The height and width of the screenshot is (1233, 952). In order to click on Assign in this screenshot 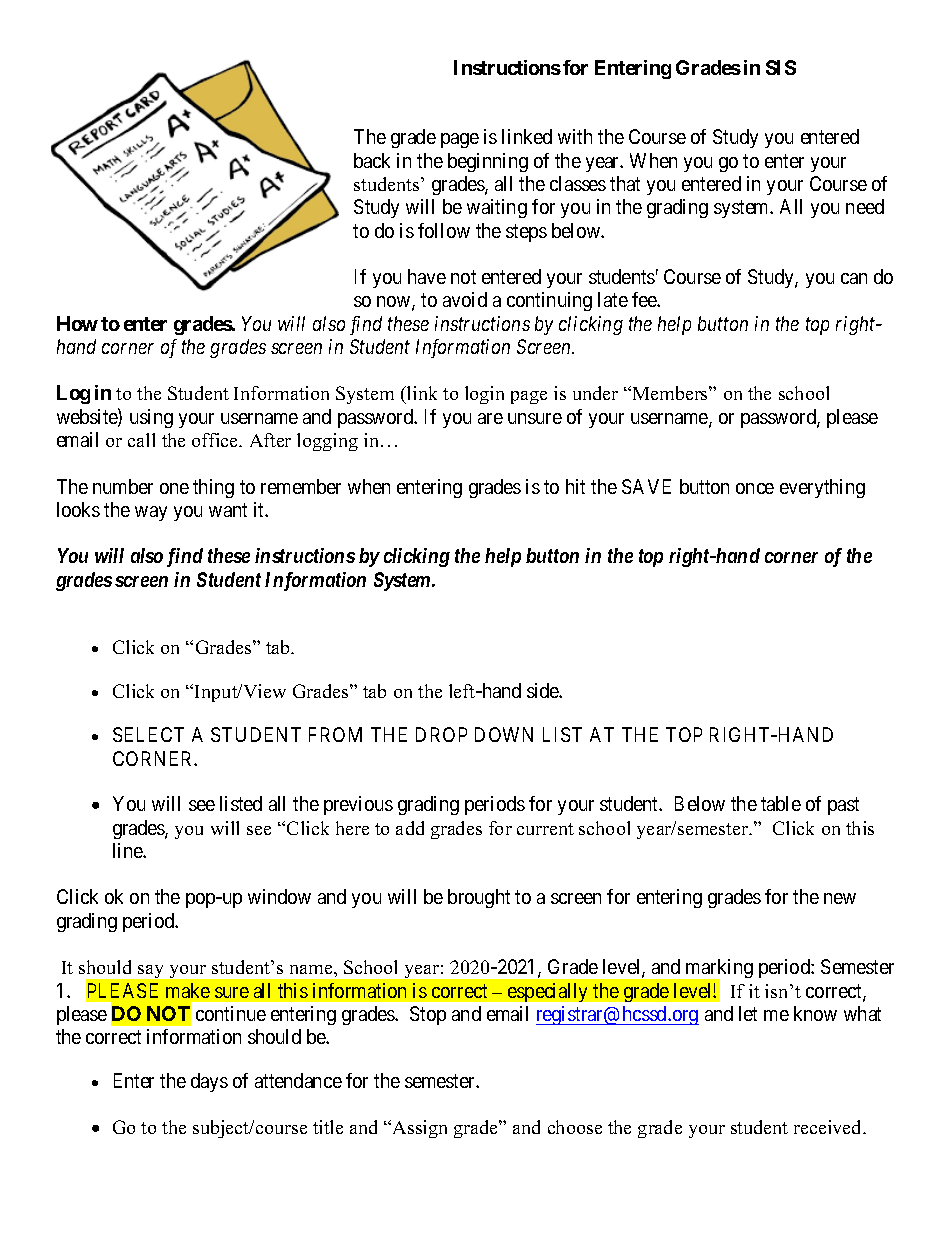, I will do `click(418, 1129)`.
